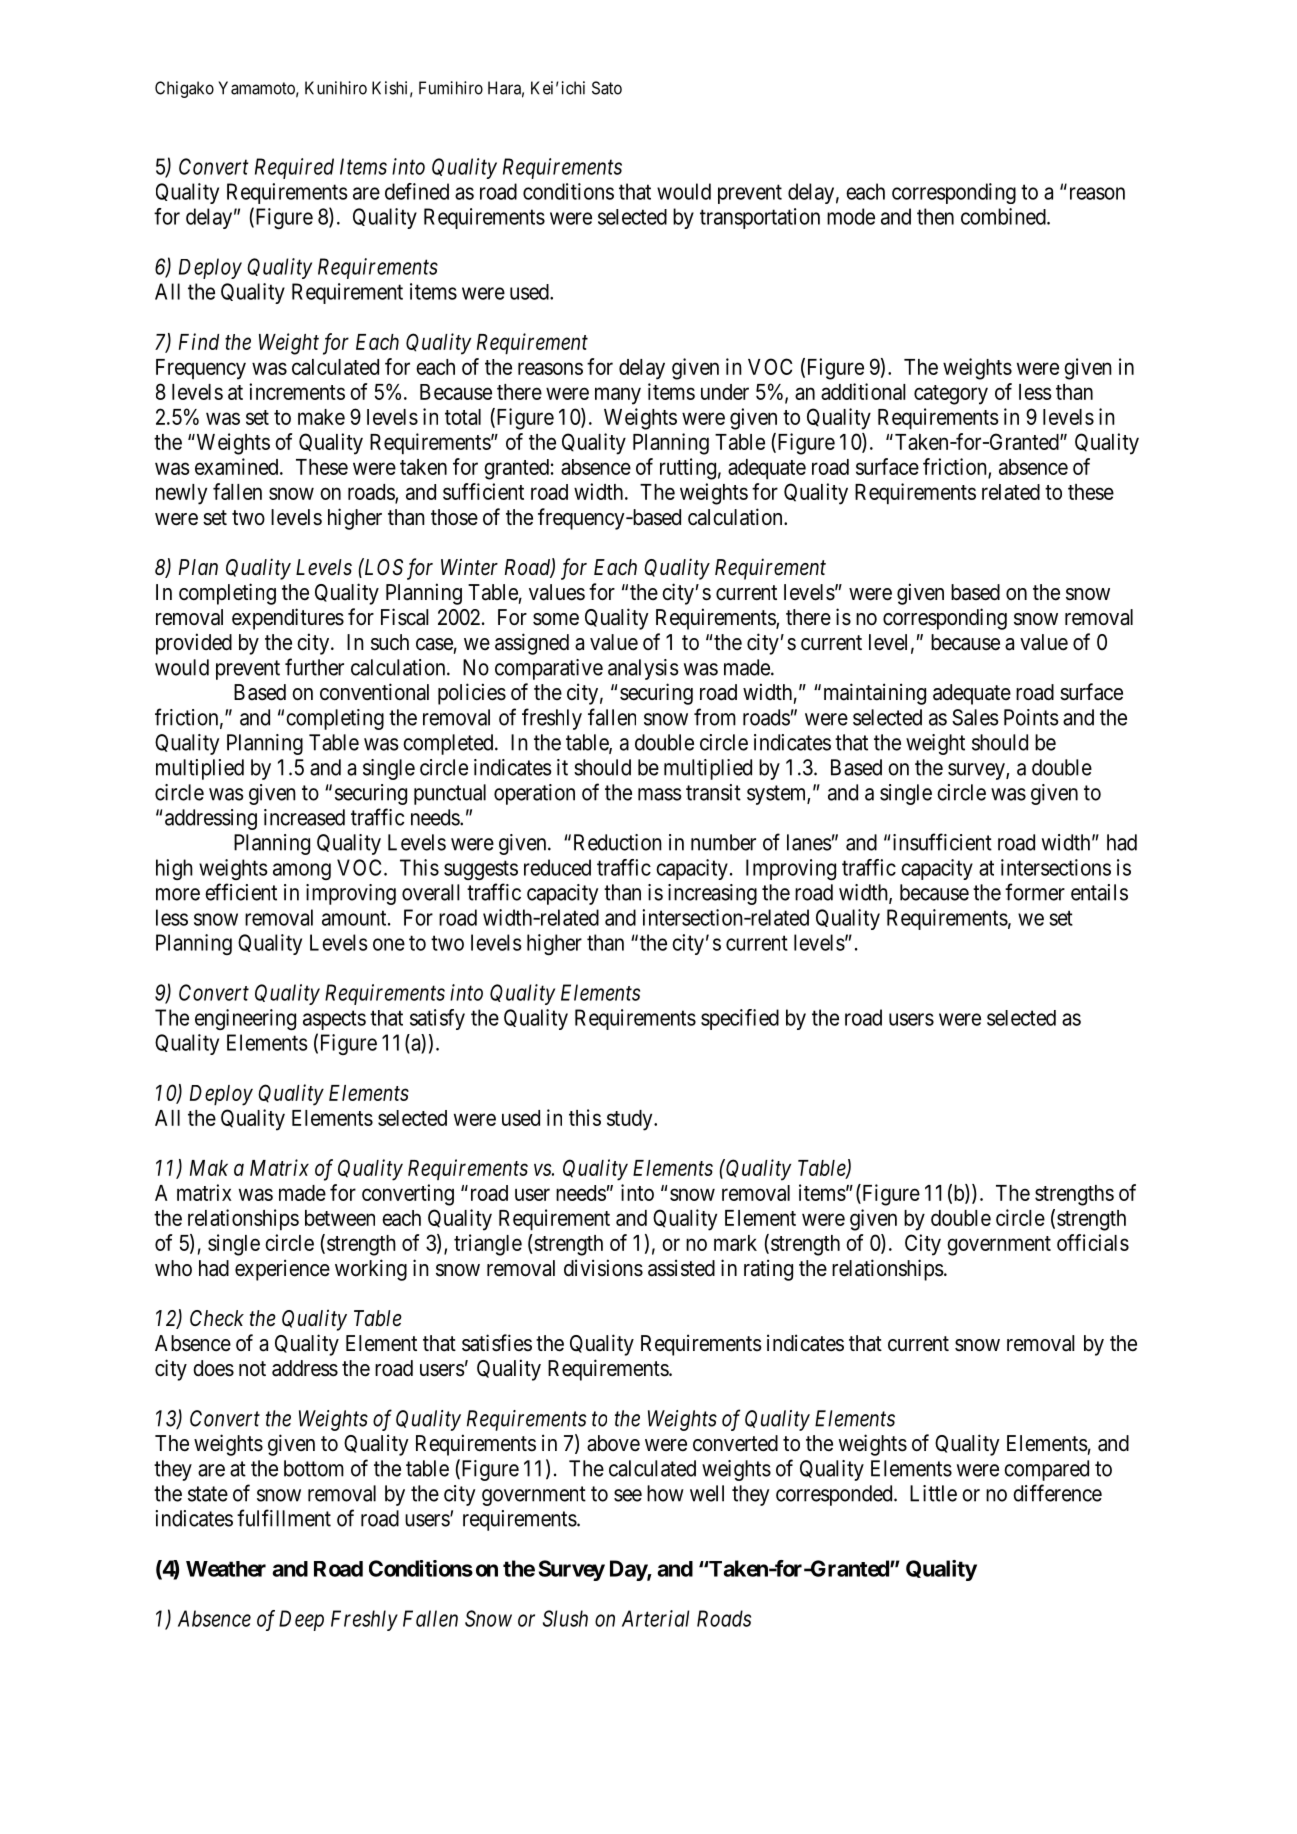 The height and width of the screenshot is (1834, 1297). Describe the element at coordinates (288, 619) in the screenshot. I see `expenditures` at that location.
